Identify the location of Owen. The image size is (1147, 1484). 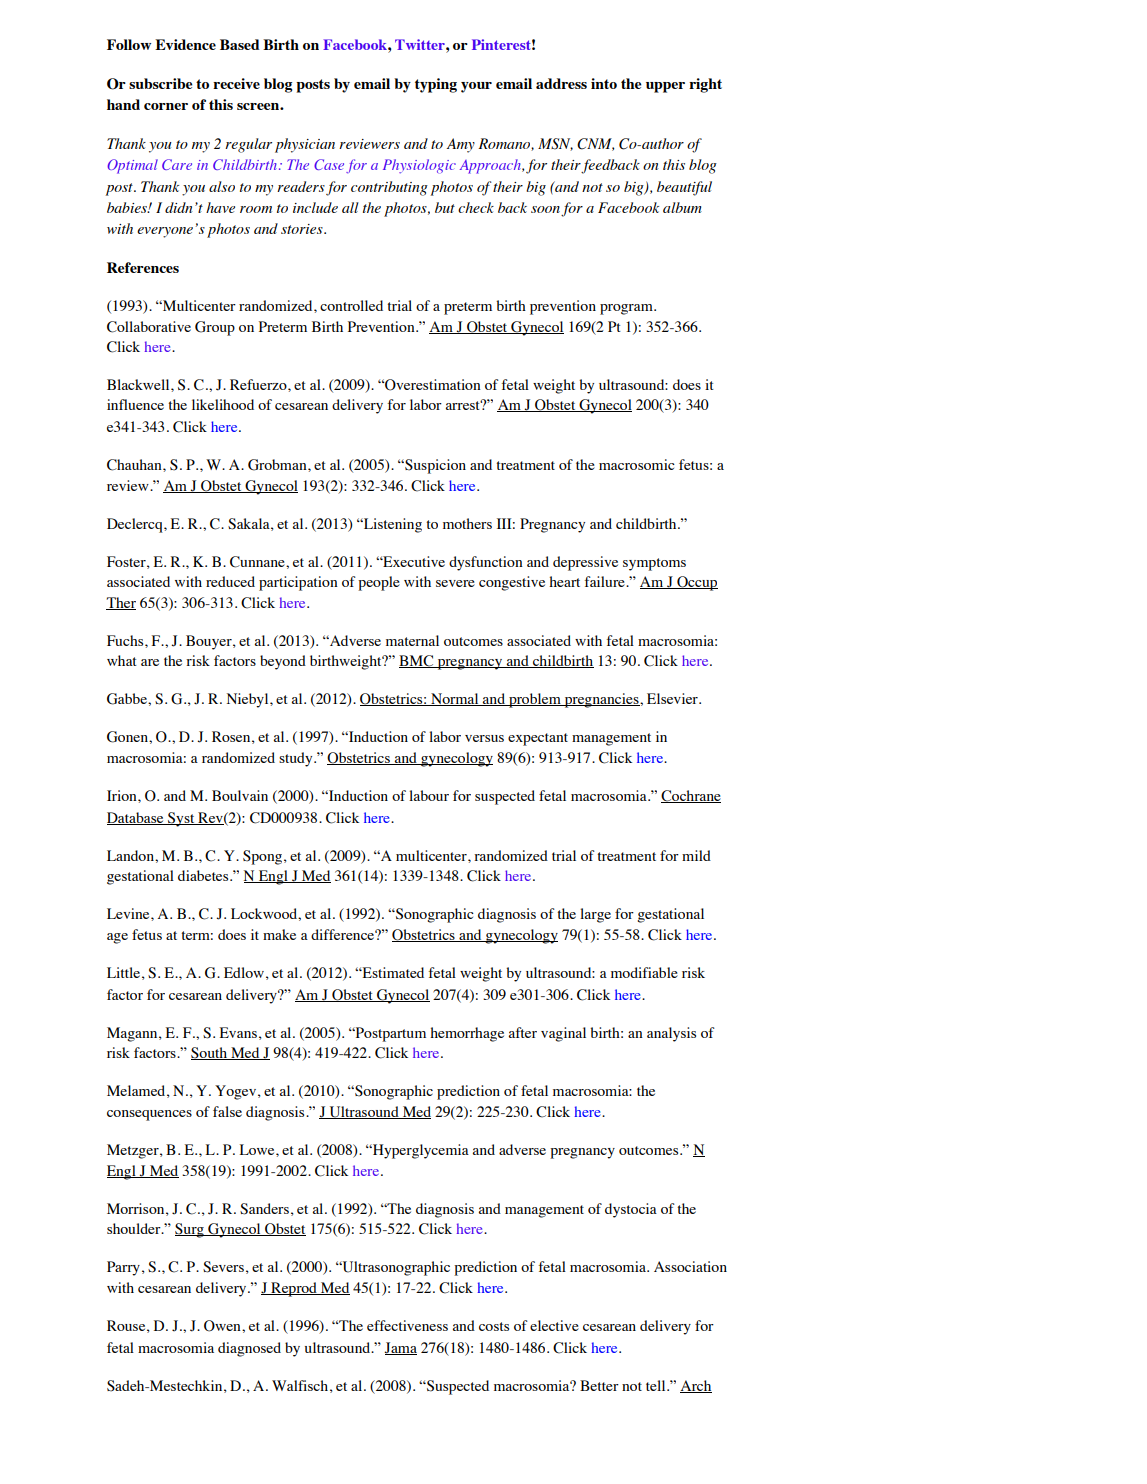
(223, 1326).
